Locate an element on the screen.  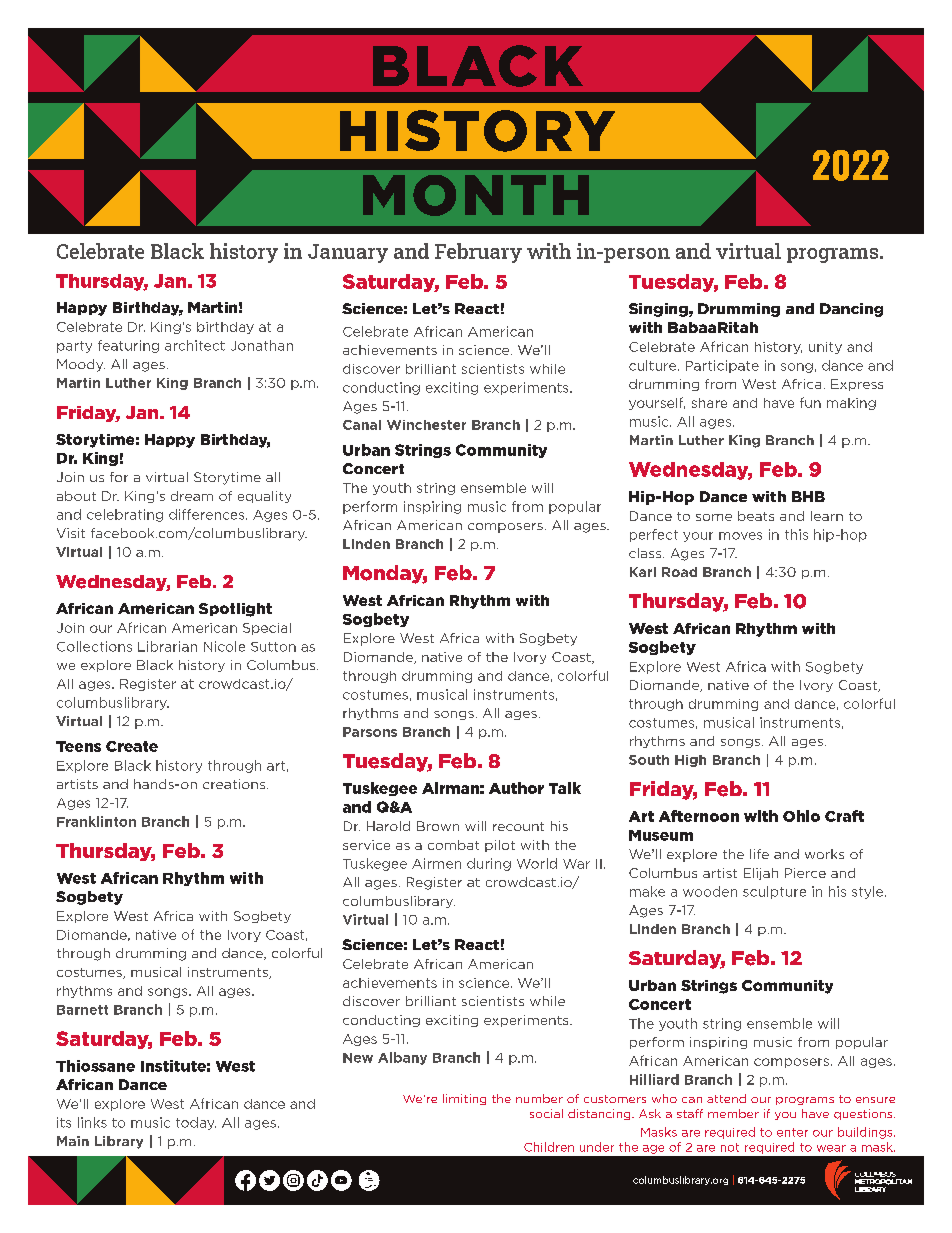
January is located at coordinates (348, 253).
